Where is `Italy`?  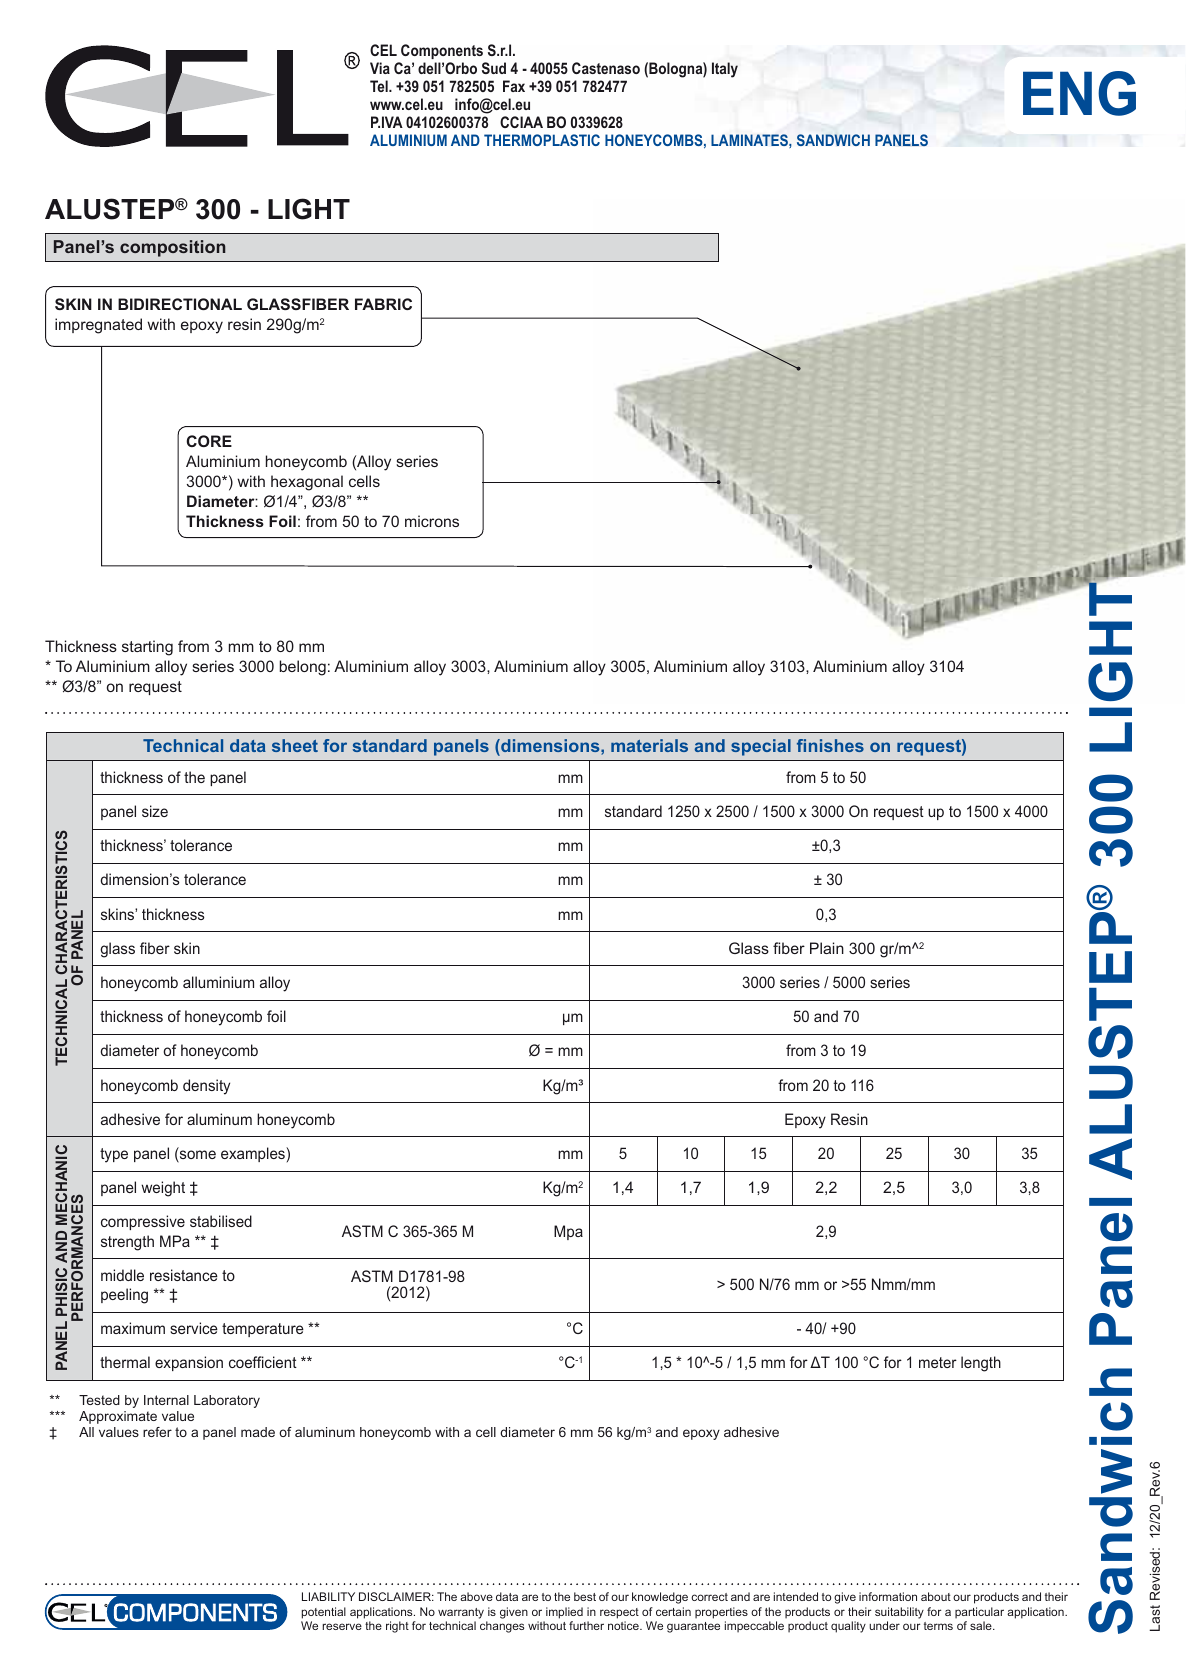 Italy is located at coordinates (725, 70).
